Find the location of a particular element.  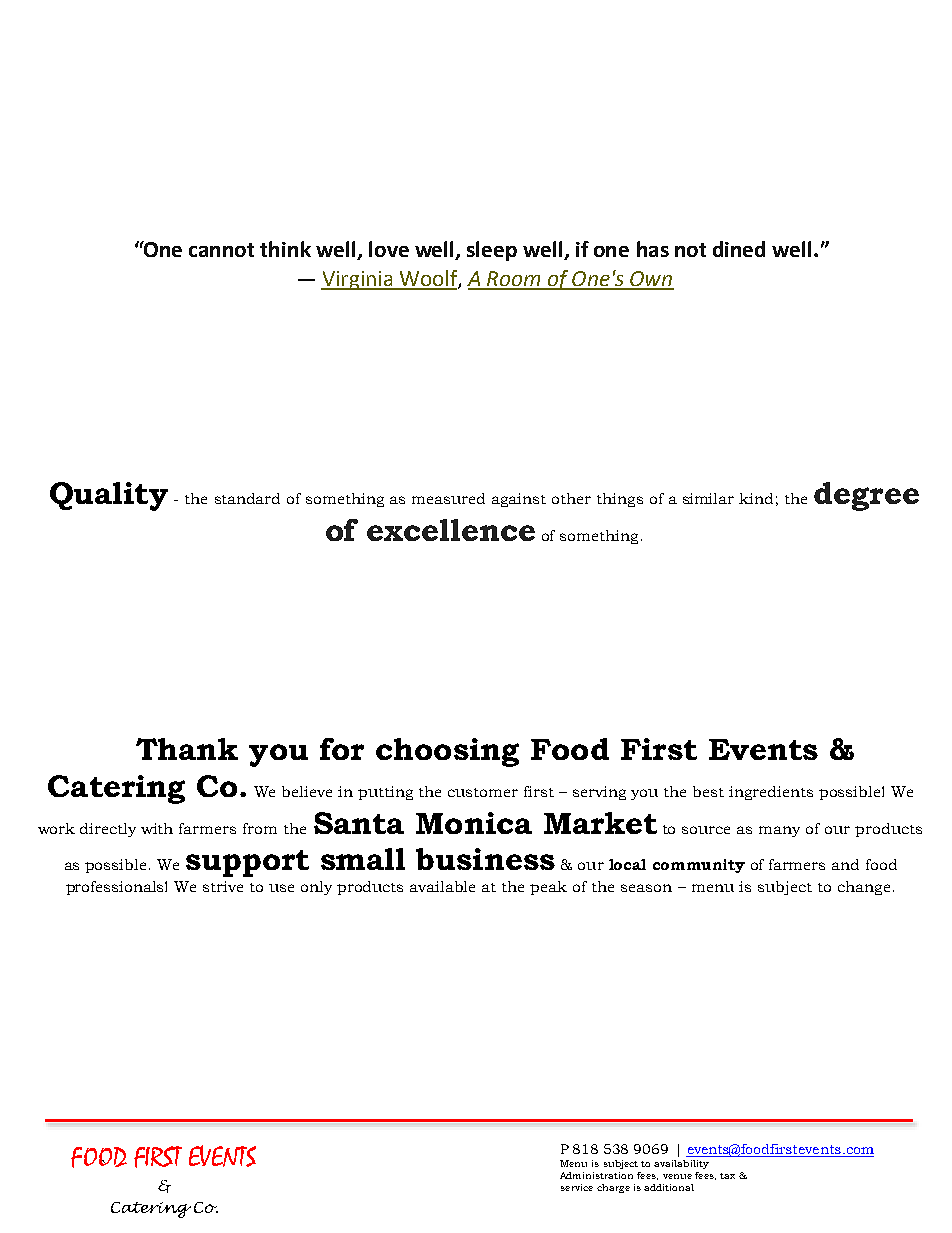

change is located at coordinates (864, 888).
